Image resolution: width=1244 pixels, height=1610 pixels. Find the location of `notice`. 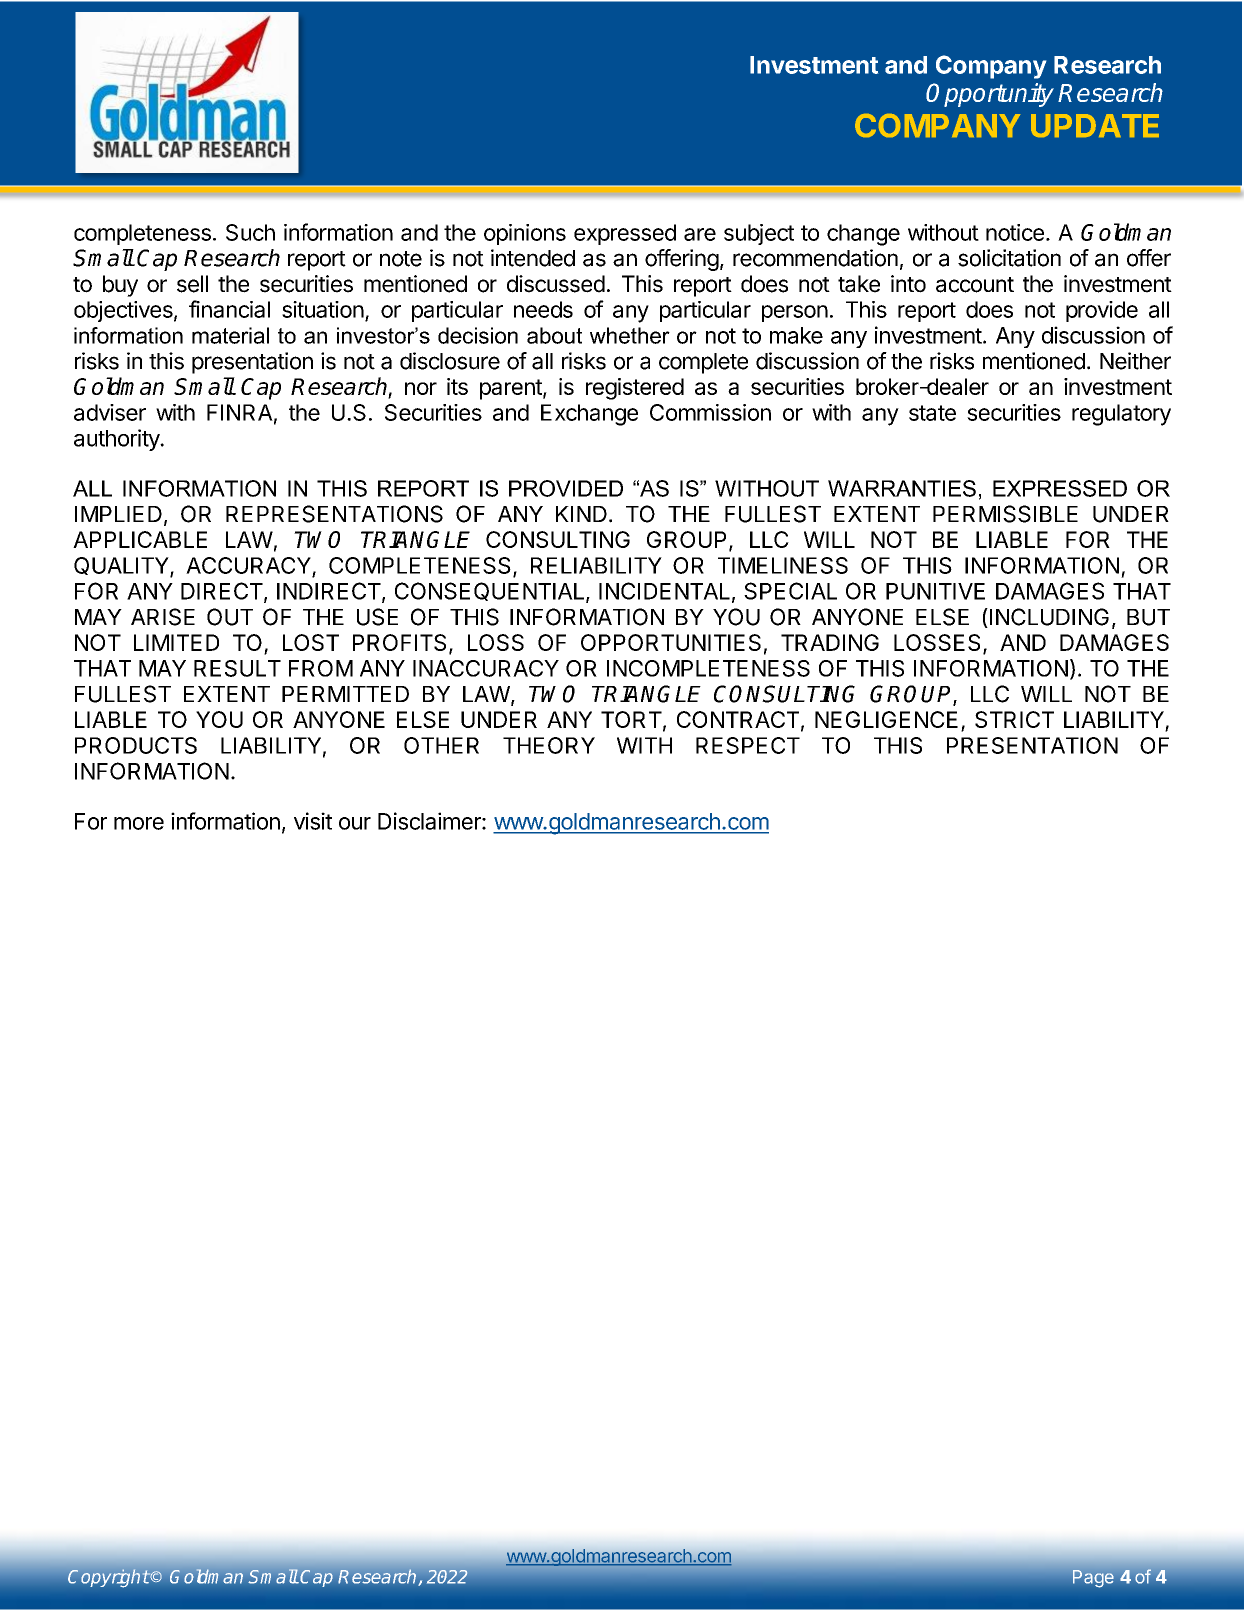

notice is located at coordinates (1015, 232).
